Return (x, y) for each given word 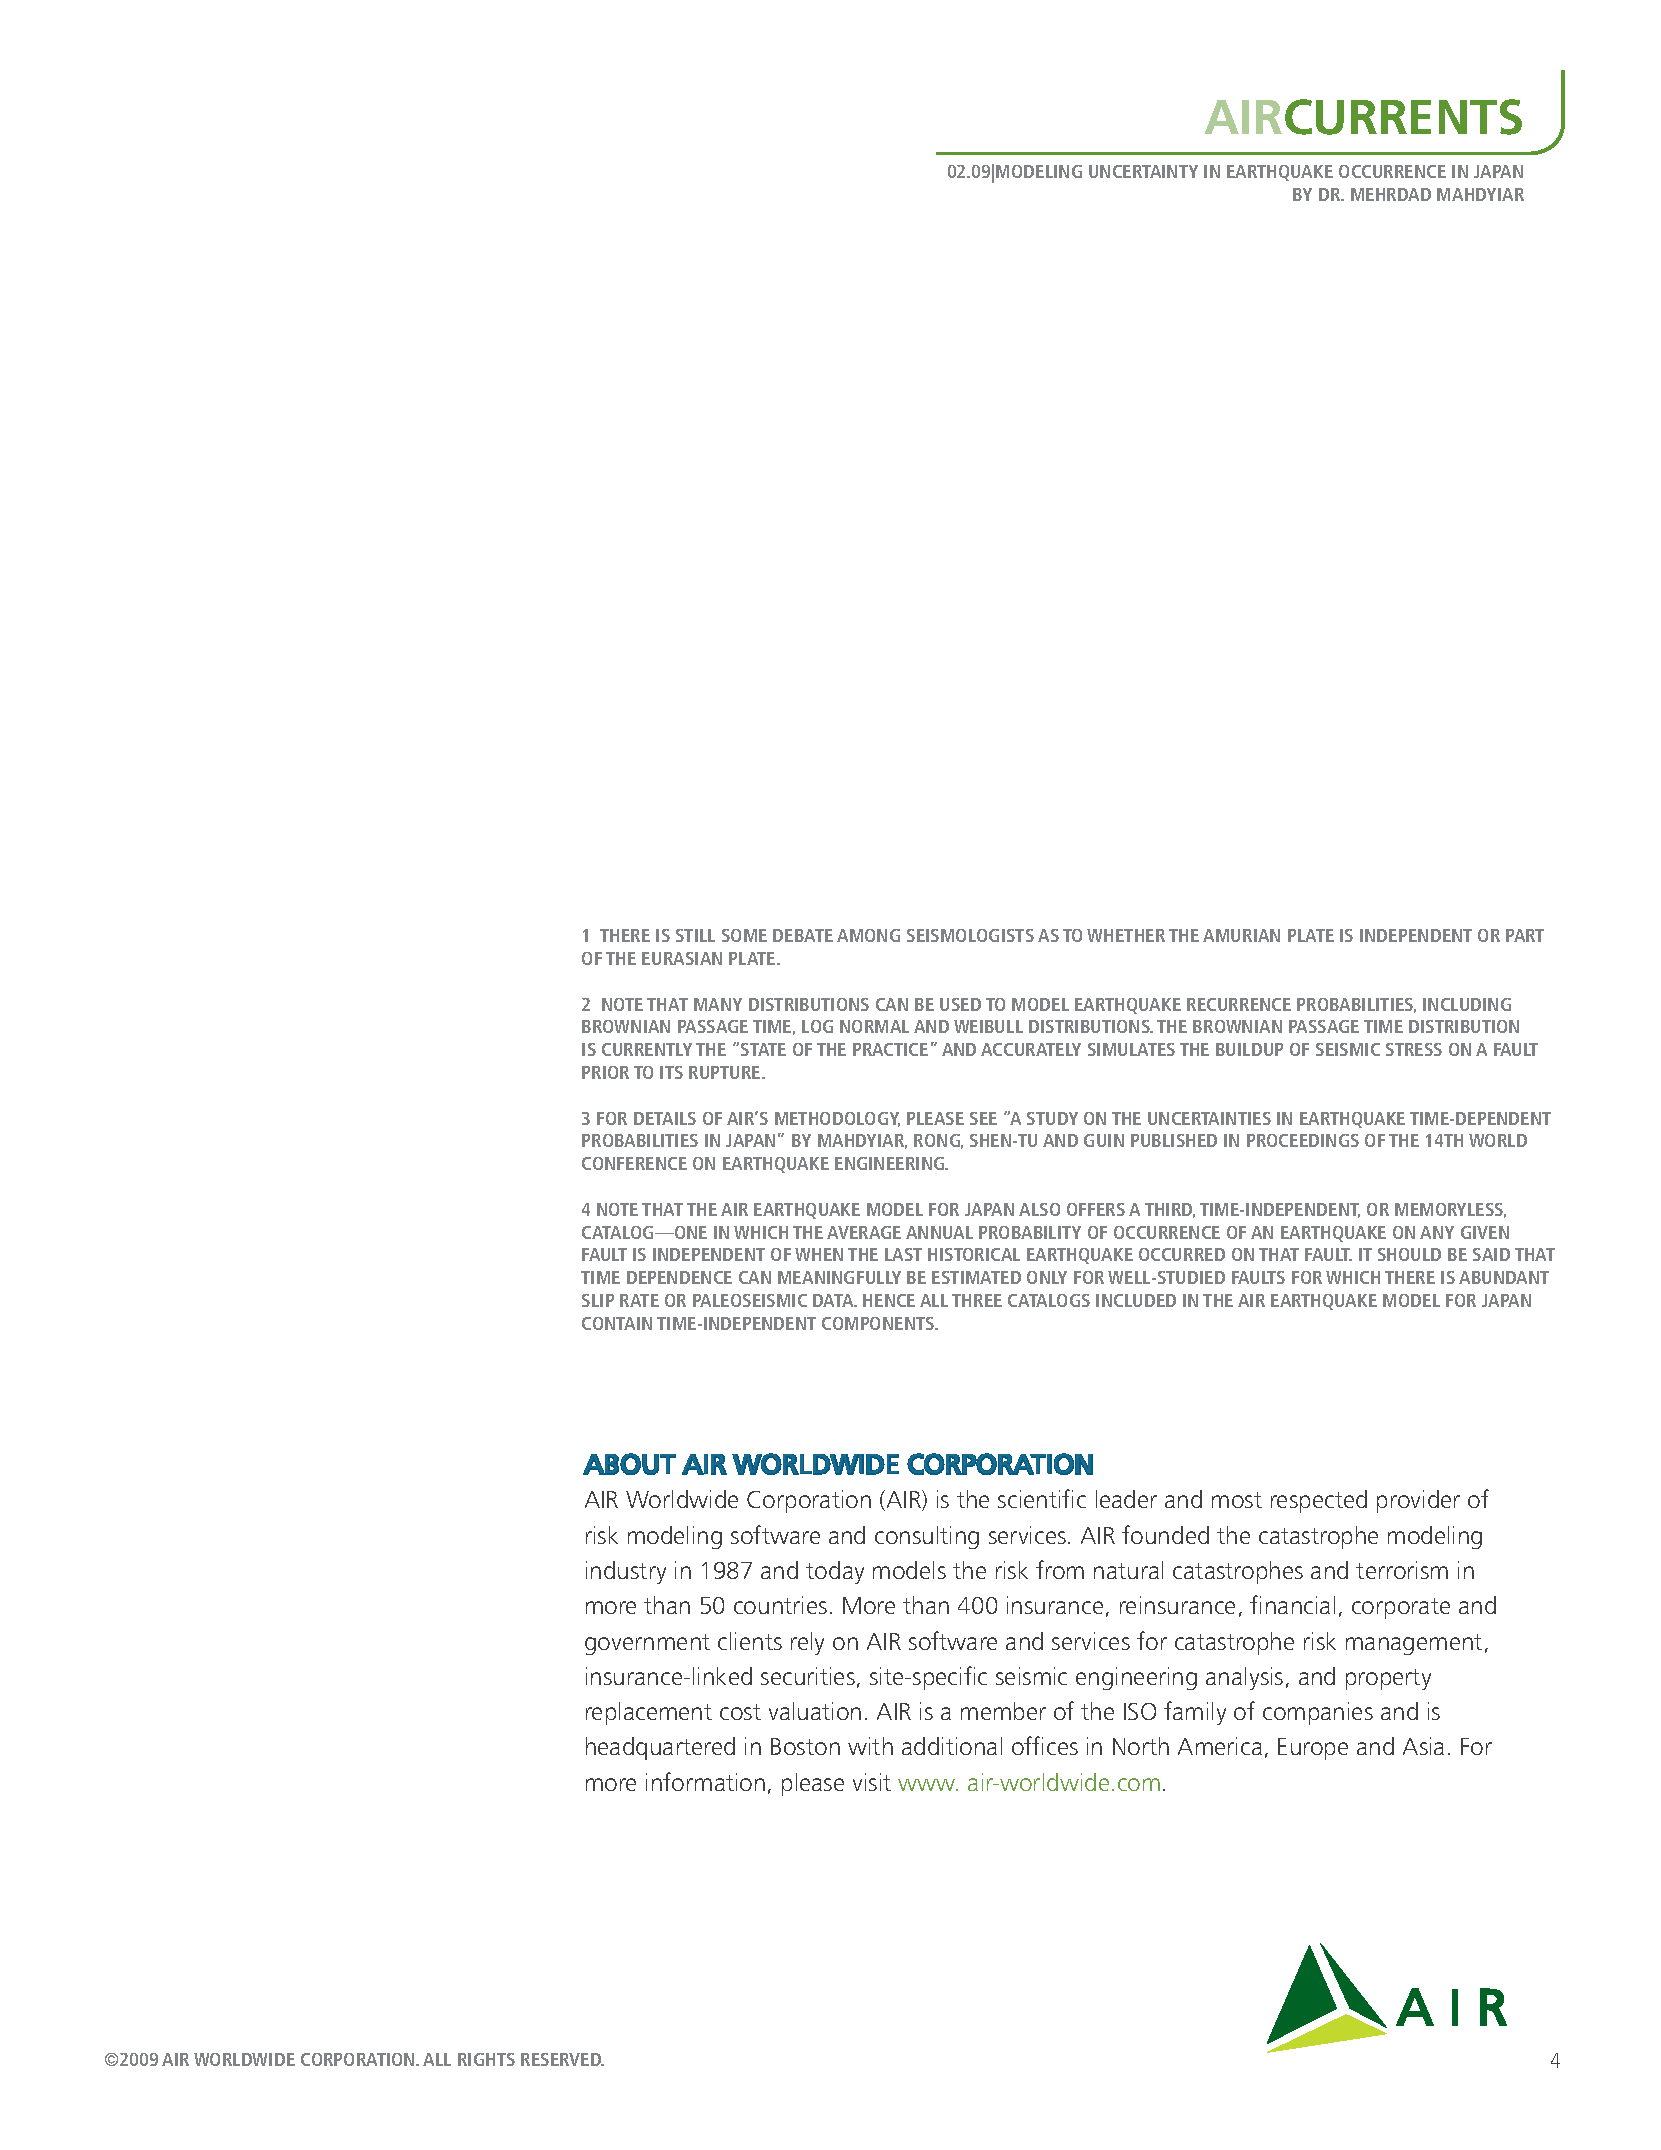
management (1414, 1644)
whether (1126, 935)
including (1467, 1004)
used (960, 1004)
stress (1414, 1049)
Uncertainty (1143, 171)
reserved (562, 2059)
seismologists (970, 935)
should (1409, 1254)
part (1525, 935)
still (695, 935)
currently (647, 1049)
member (1003, 1711)
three (977, 1300)
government (647, 1644)
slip (598, 1300)
